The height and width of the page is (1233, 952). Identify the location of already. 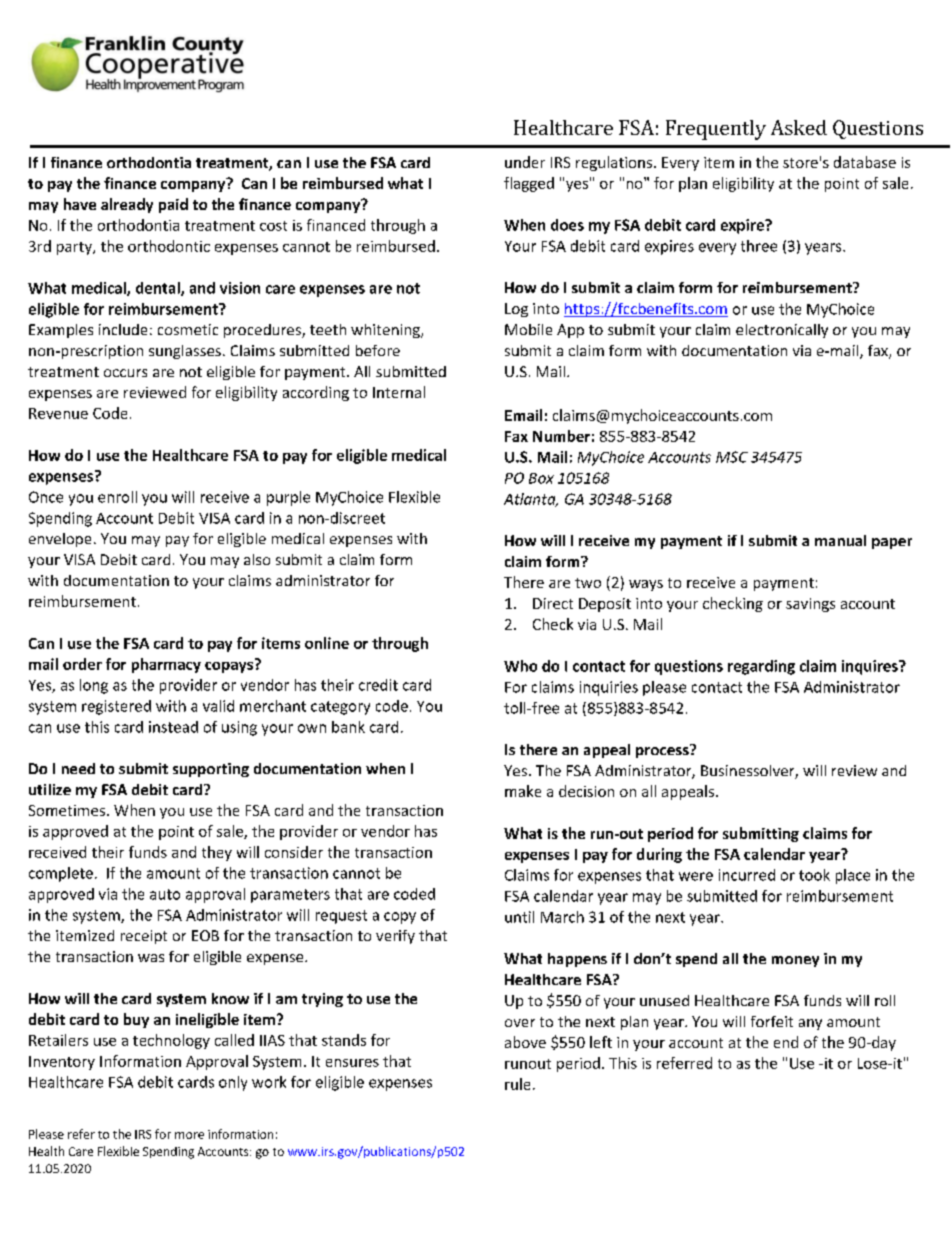
(127, 205).
